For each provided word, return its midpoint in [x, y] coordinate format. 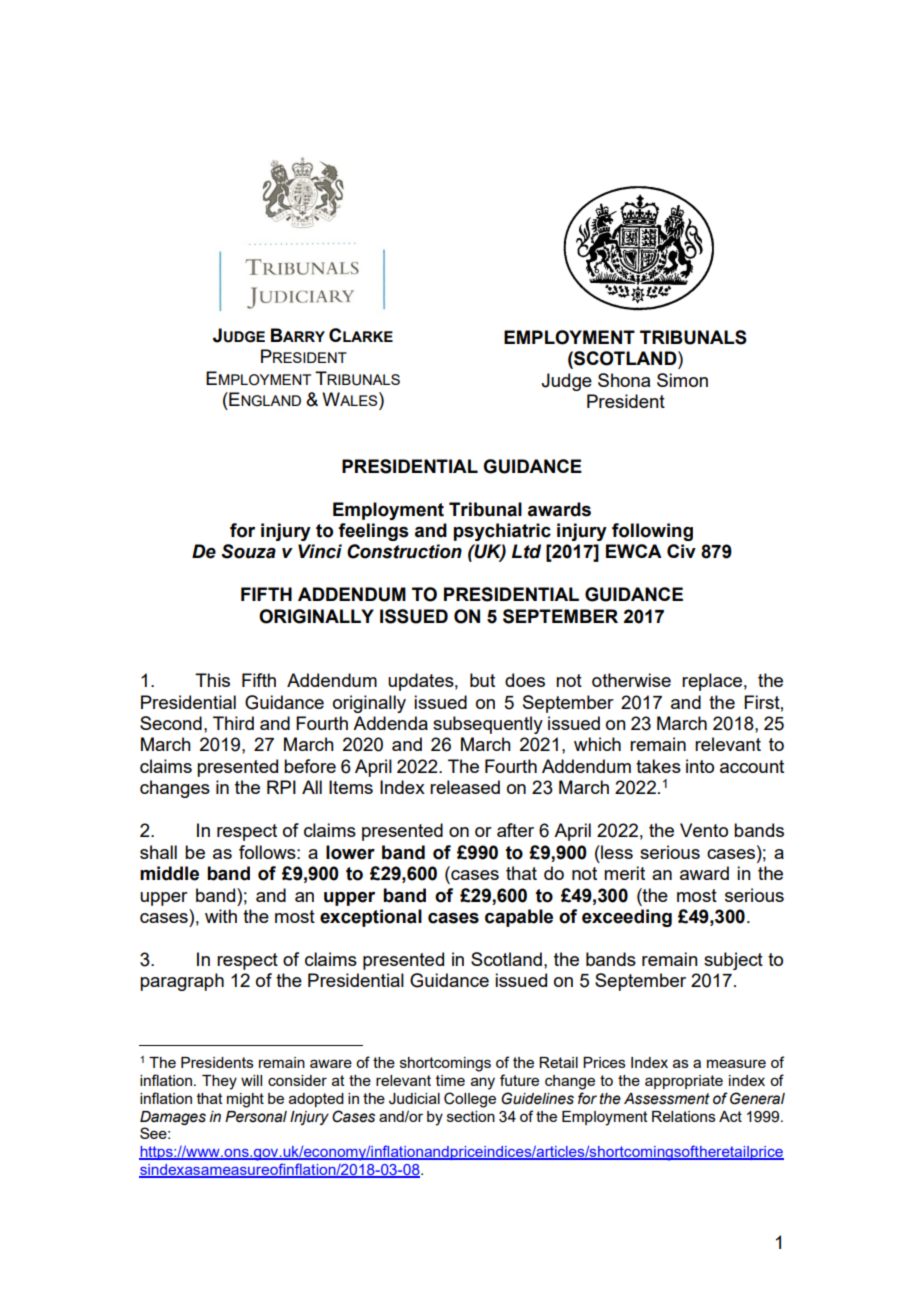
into [700, 766]
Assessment [667, 1099]
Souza [248, 551]
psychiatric [502, 532]
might [245, 1100]
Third [233, 723]
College [470, 1100]
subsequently [488, 725]
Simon [682, 380]
